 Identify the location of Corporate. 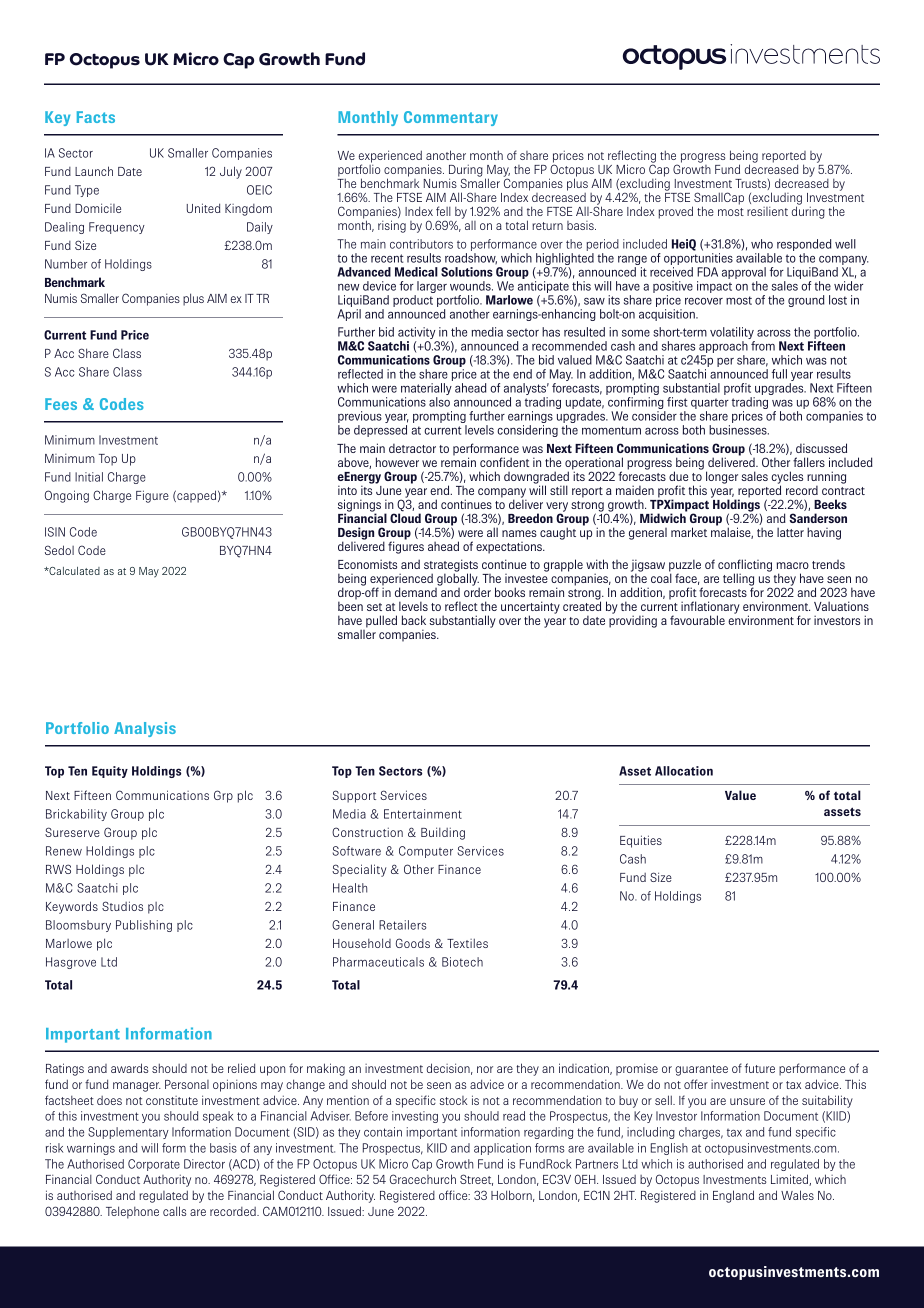
(154, 1165).
